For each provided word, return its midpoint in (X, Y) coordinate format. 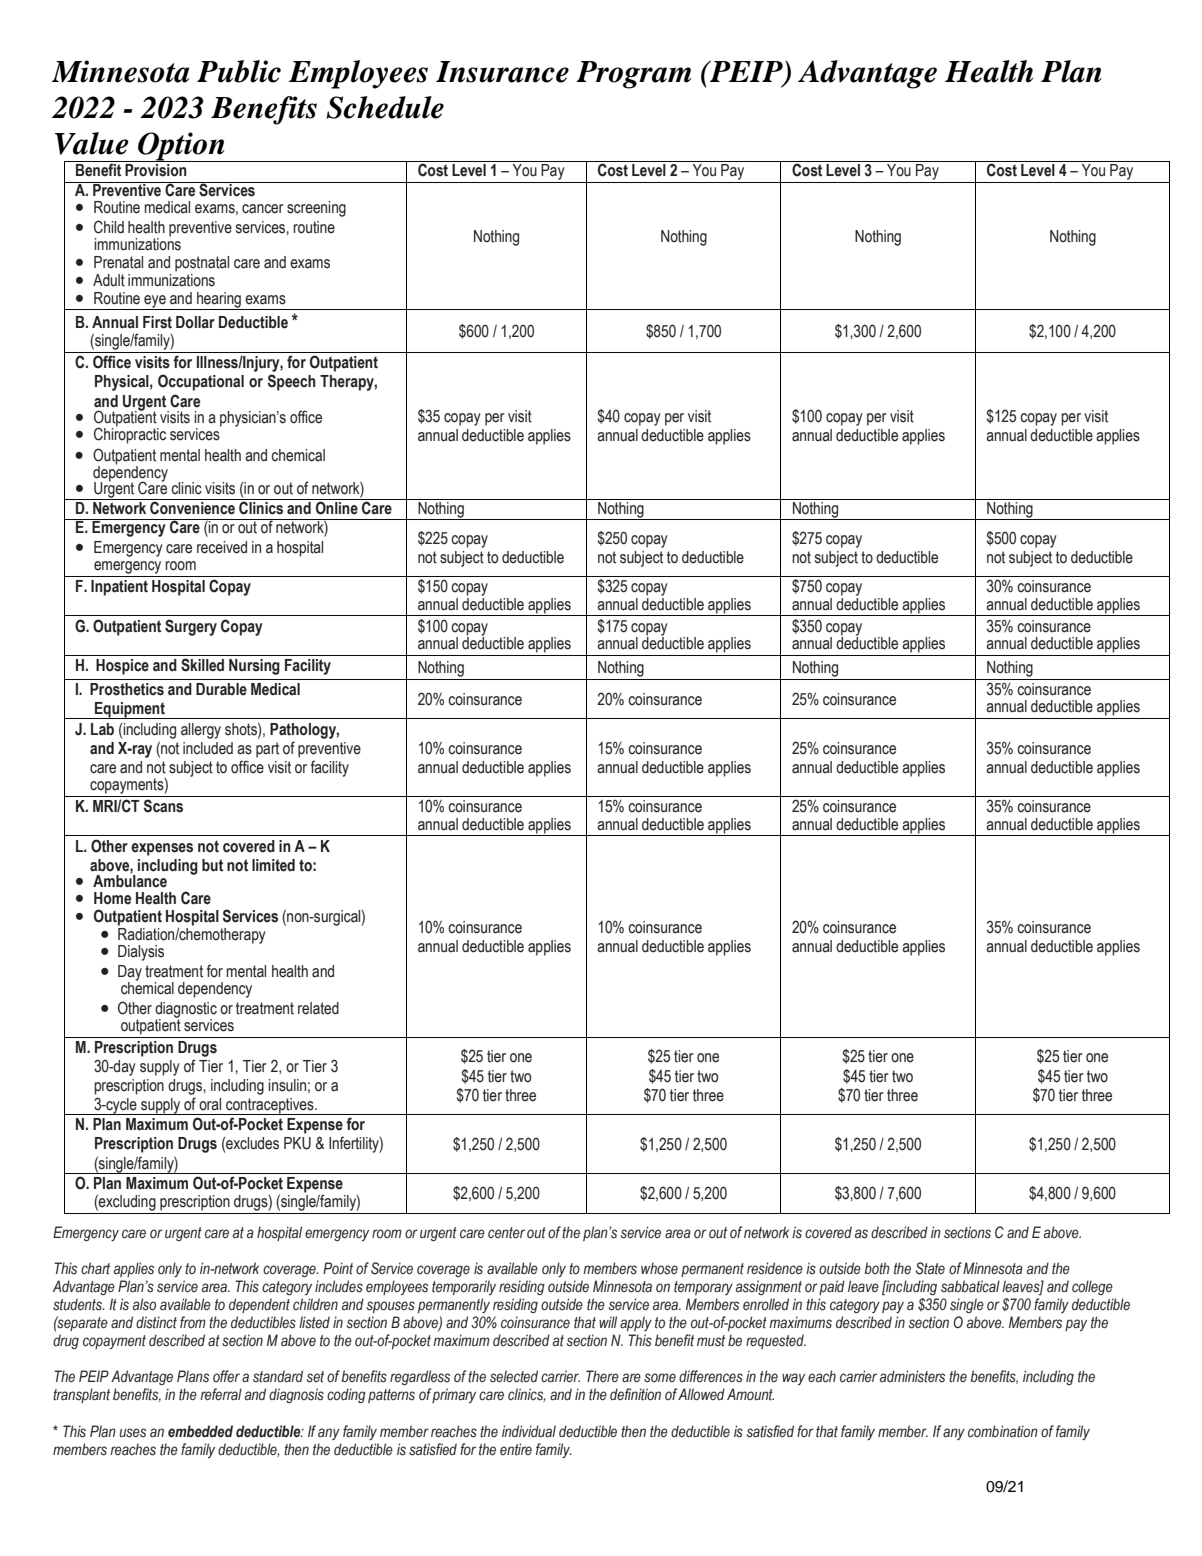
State (930, 1268)
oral (210, 1104)
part (267, 750)
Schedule (385, 107)
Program (634, 75)
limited (273, 865)
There (602, 1376)
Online (337, 507)
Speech (292, 382)
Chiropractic (130, 434)
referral (221, 1394)
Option (181, 147)
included (208, 748)
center (506, 1233)
